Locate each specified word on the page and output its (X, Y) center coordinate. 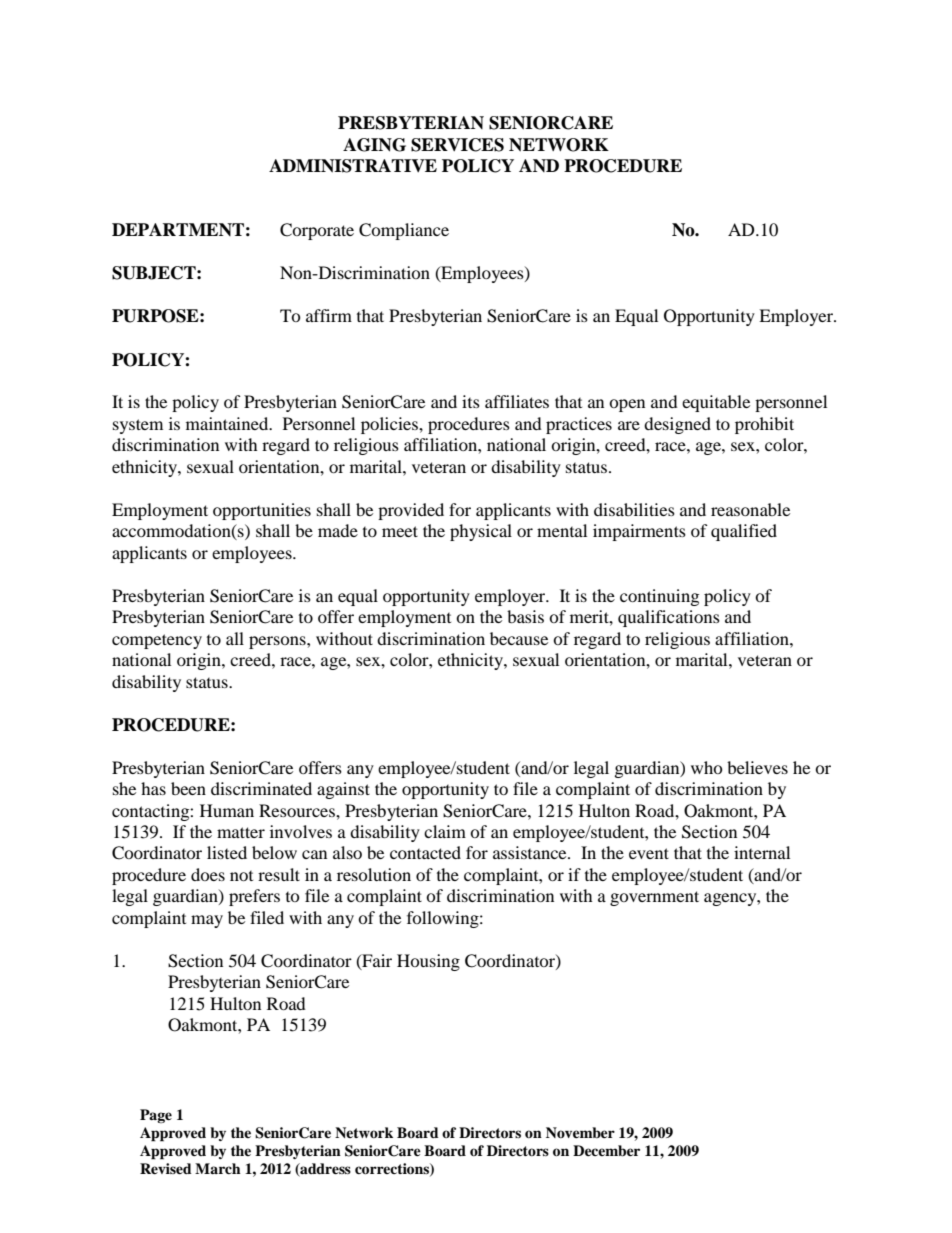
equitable (716, 403)
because (519, 638)
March (218, 1168)
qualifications (669, 618)
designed (677, 425)
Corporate (317, 231)
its (471, 401)
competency (157, 641)
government (654, 898)
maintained (228, 423)
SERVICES (457, 145)
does (208, 874)
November (580, 1132)
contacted (425, 852)
